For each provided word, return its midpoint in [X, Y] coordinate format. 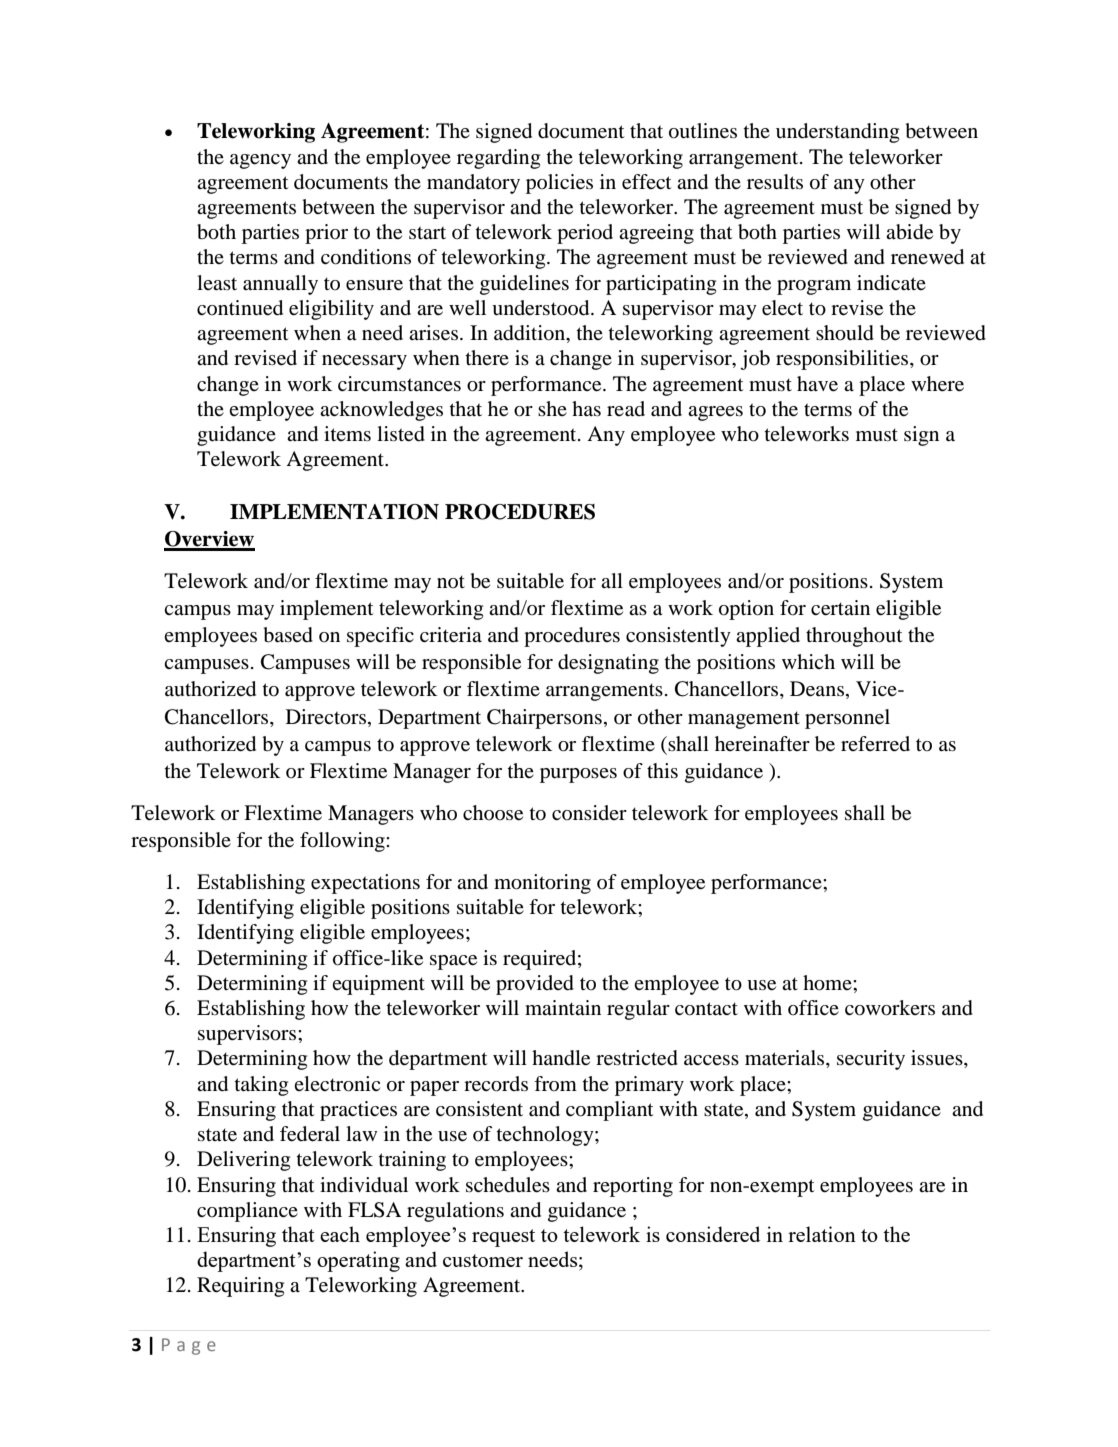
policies [559, 184]
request [503, 1238]
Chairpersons [544, 719]
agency [260, 161]
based [288, 635]
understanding [837, 133]
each [340, 1234]
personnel [847, 719]
